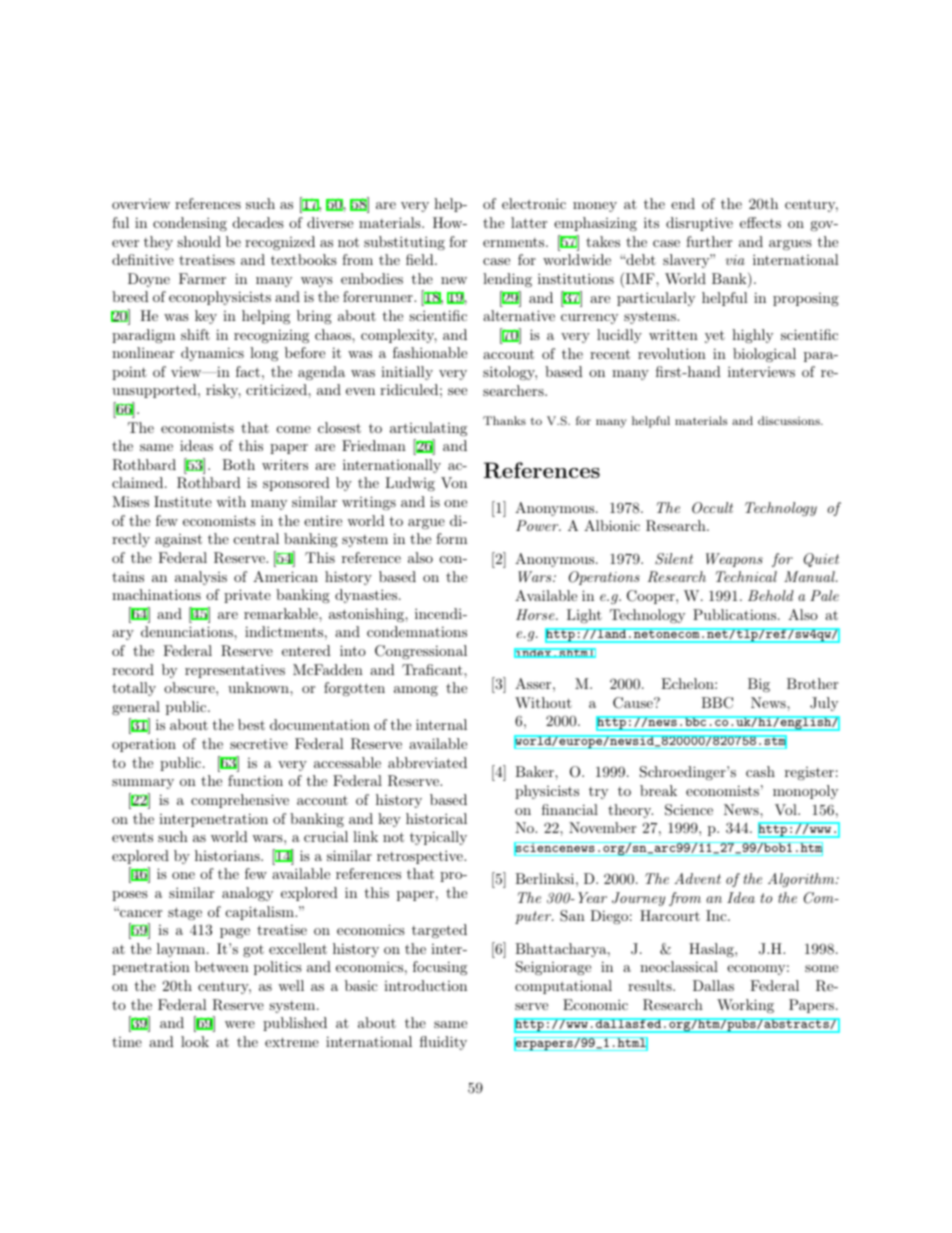  Describe the element at coordinates (190, 224) in the document. I see `condensing` at that location.
